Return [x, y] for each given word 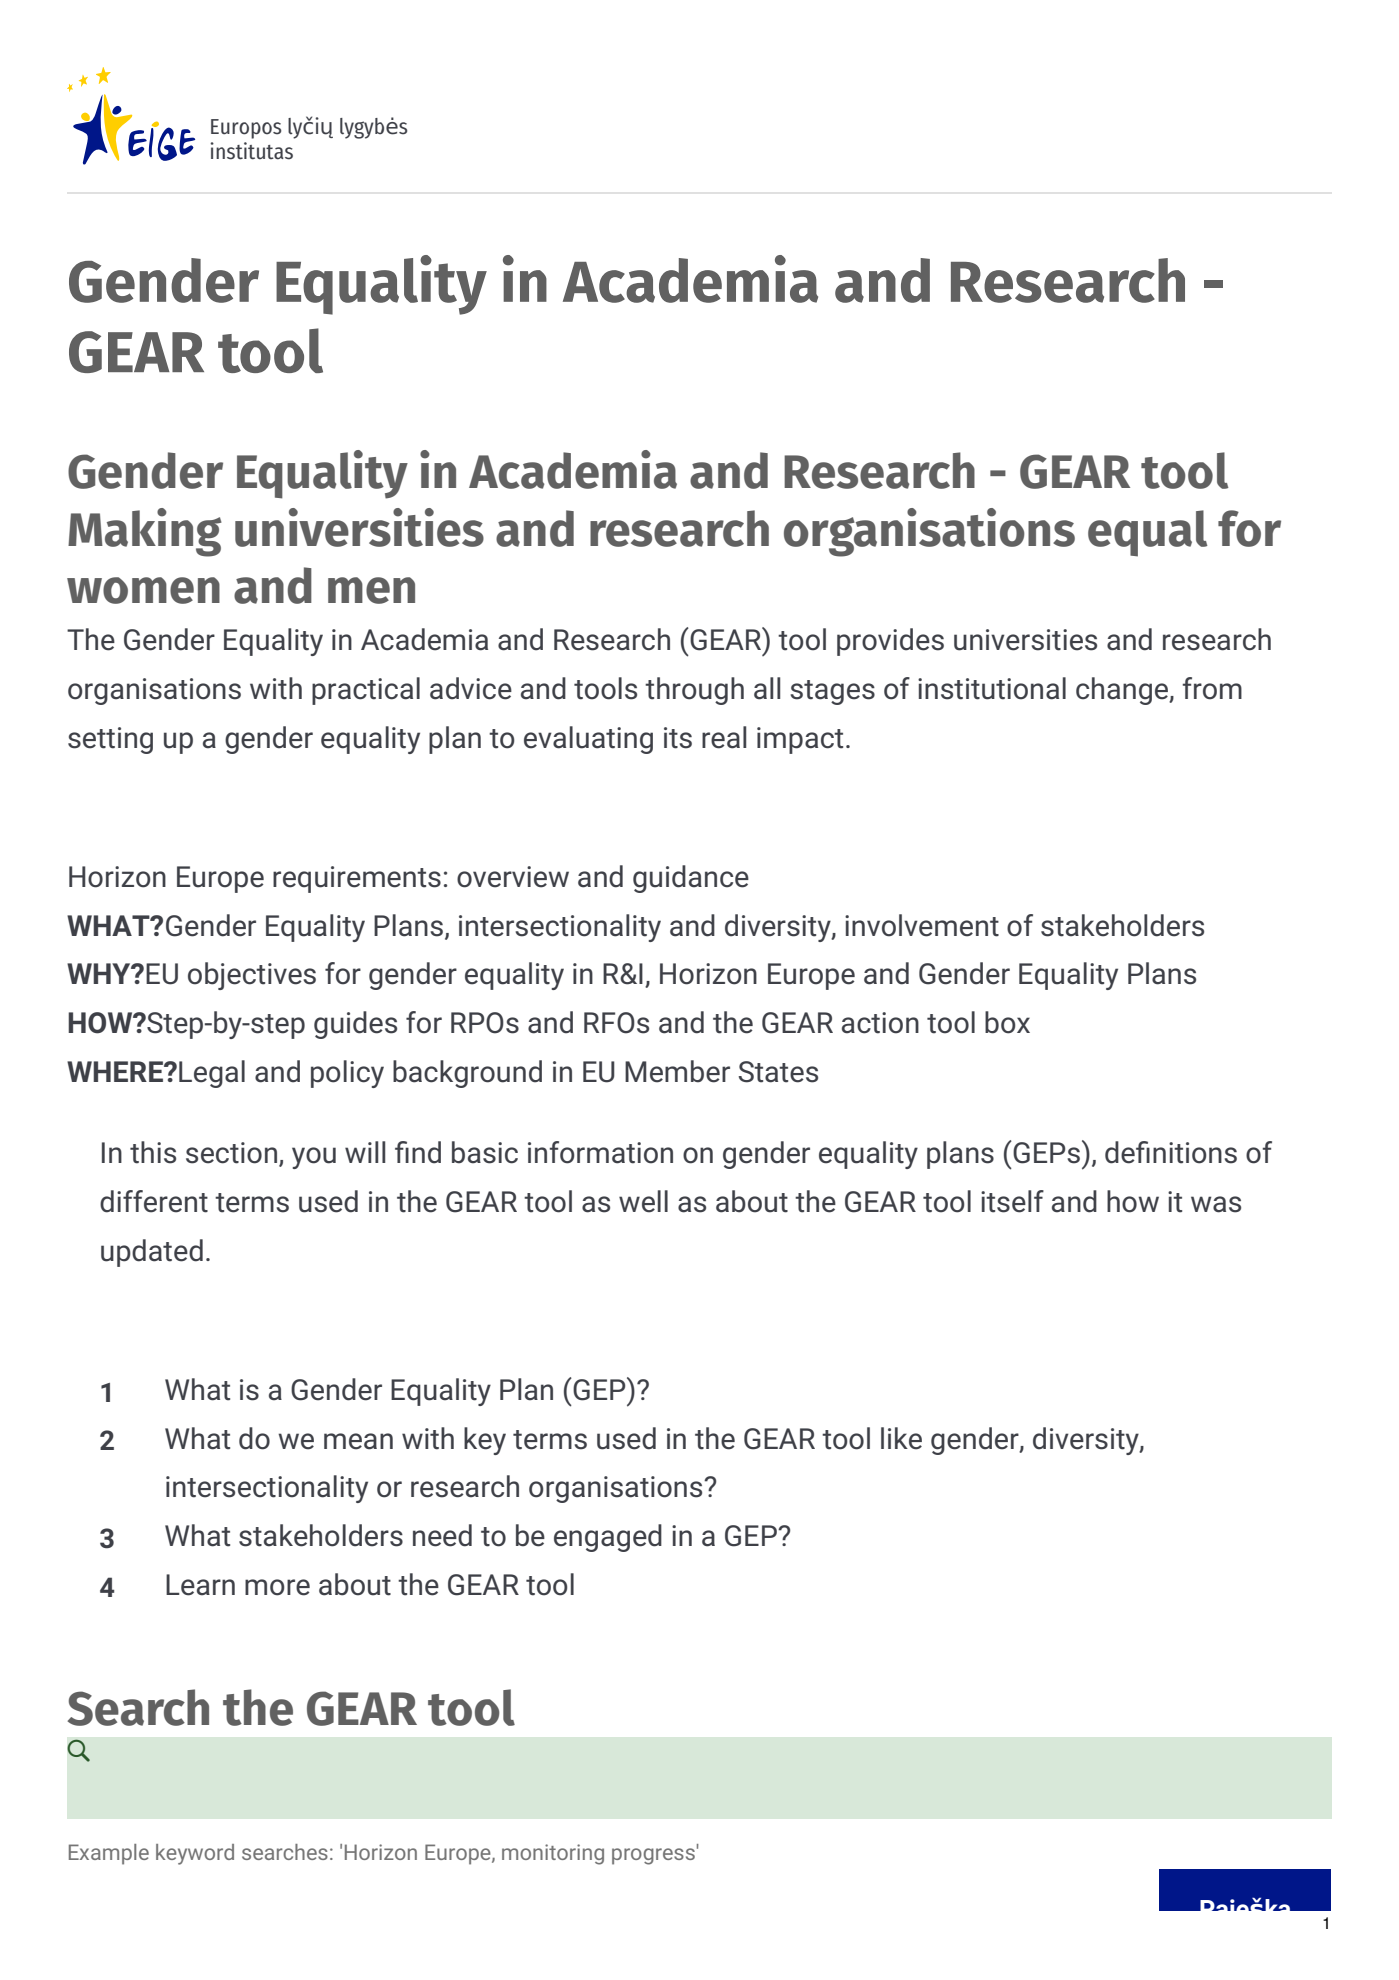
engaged [608, 1538]
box [1007, 1022]
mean [358, 1441]
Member [677, 1071]
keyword [195, 1854]
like [901, 1438]
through [694, 691]
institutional [992, 688]
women [143, 590]
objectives [252, 976]
